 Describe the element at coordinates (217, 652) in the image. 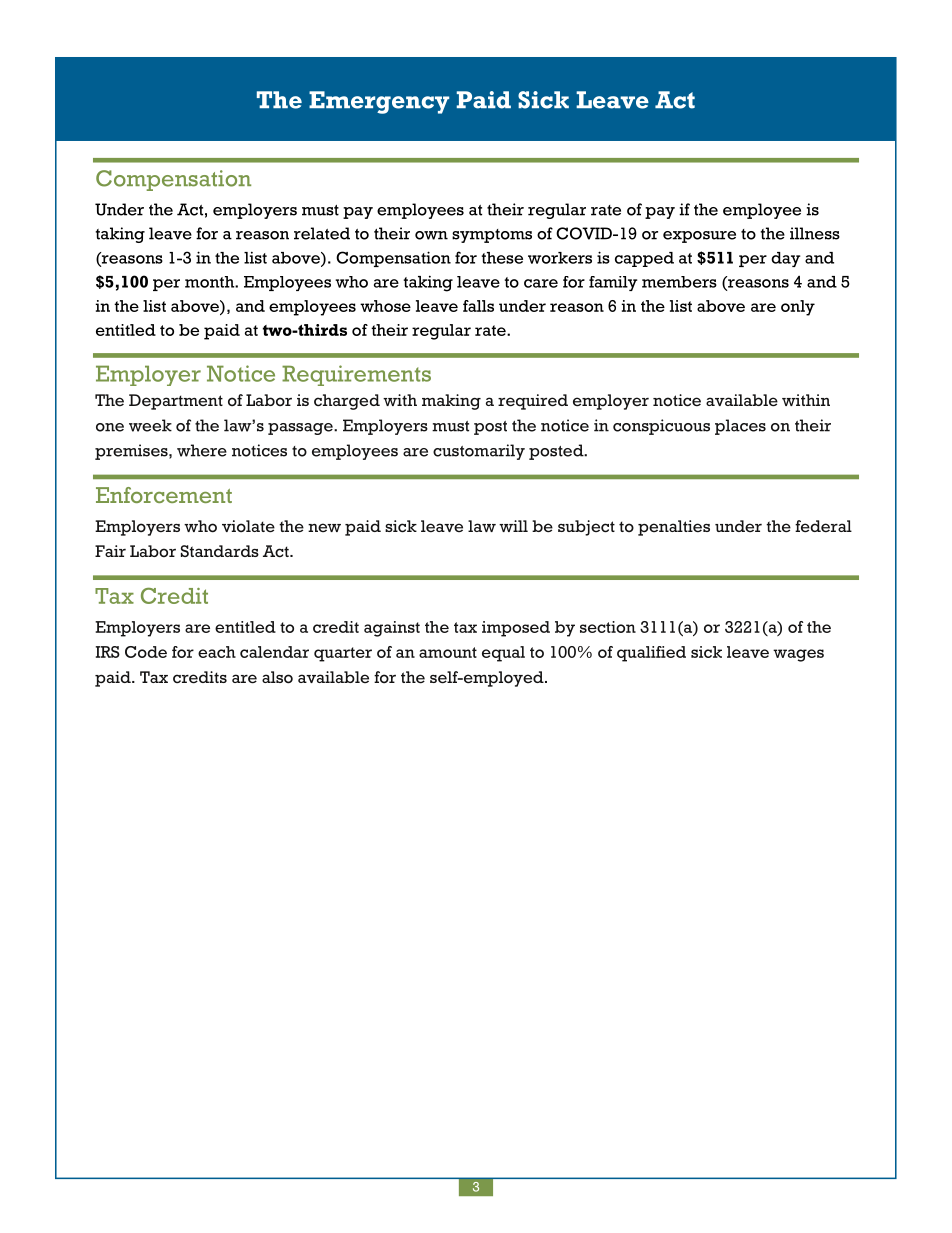

I see `each` at that location.
